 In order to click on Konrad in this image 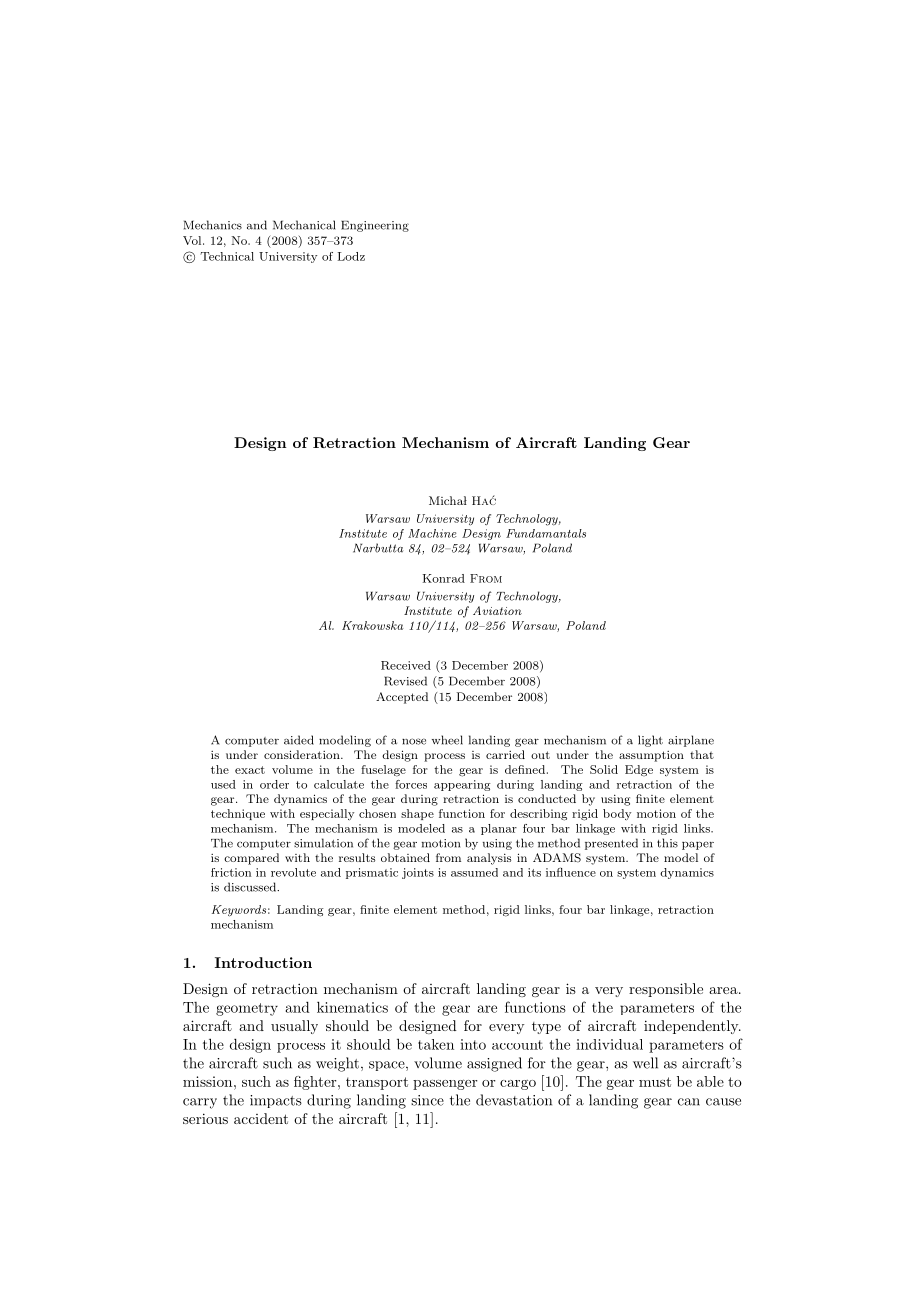, I will do `click(444, 578)`.
